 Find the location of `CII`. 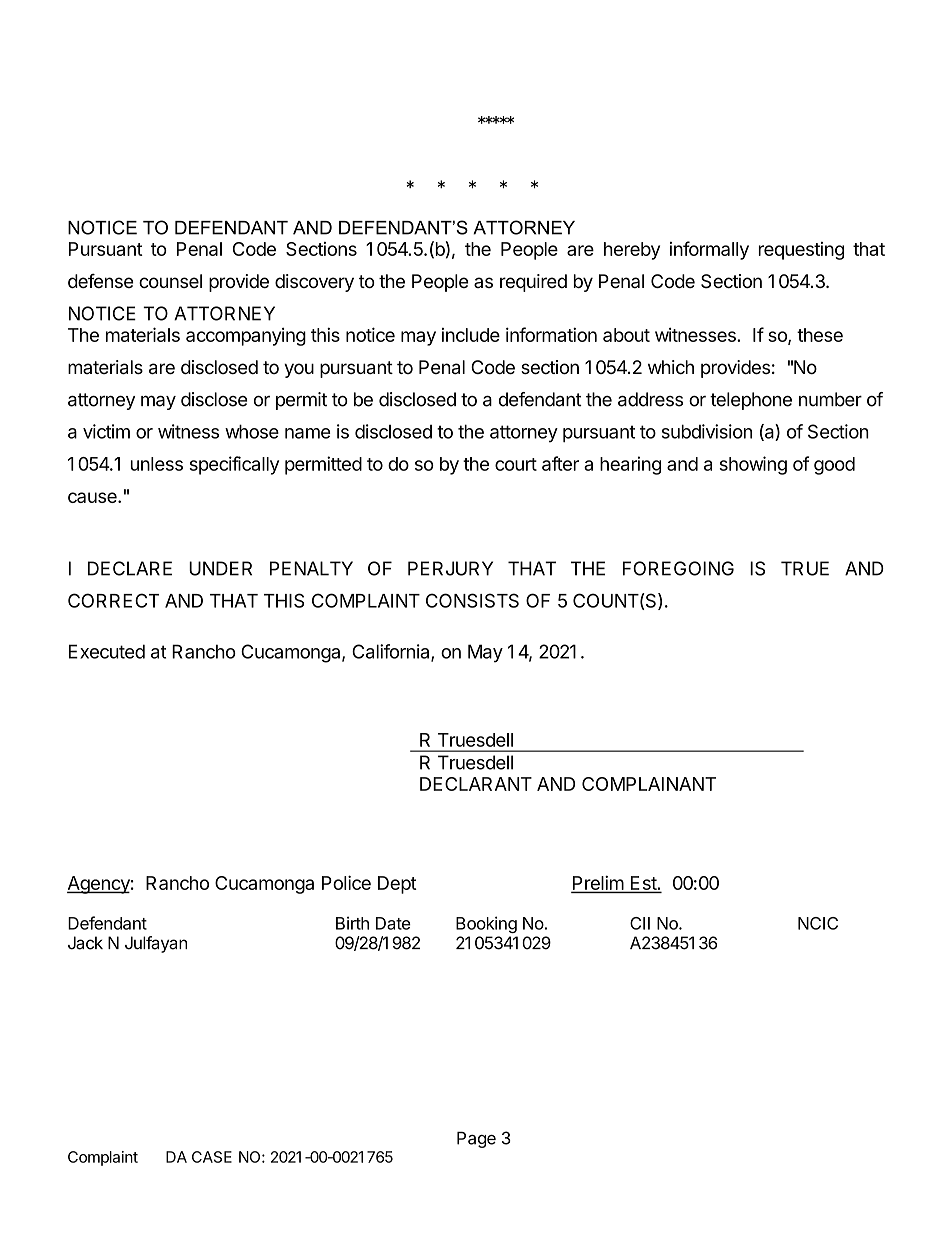

CII is located at coordinates (640, 923).
